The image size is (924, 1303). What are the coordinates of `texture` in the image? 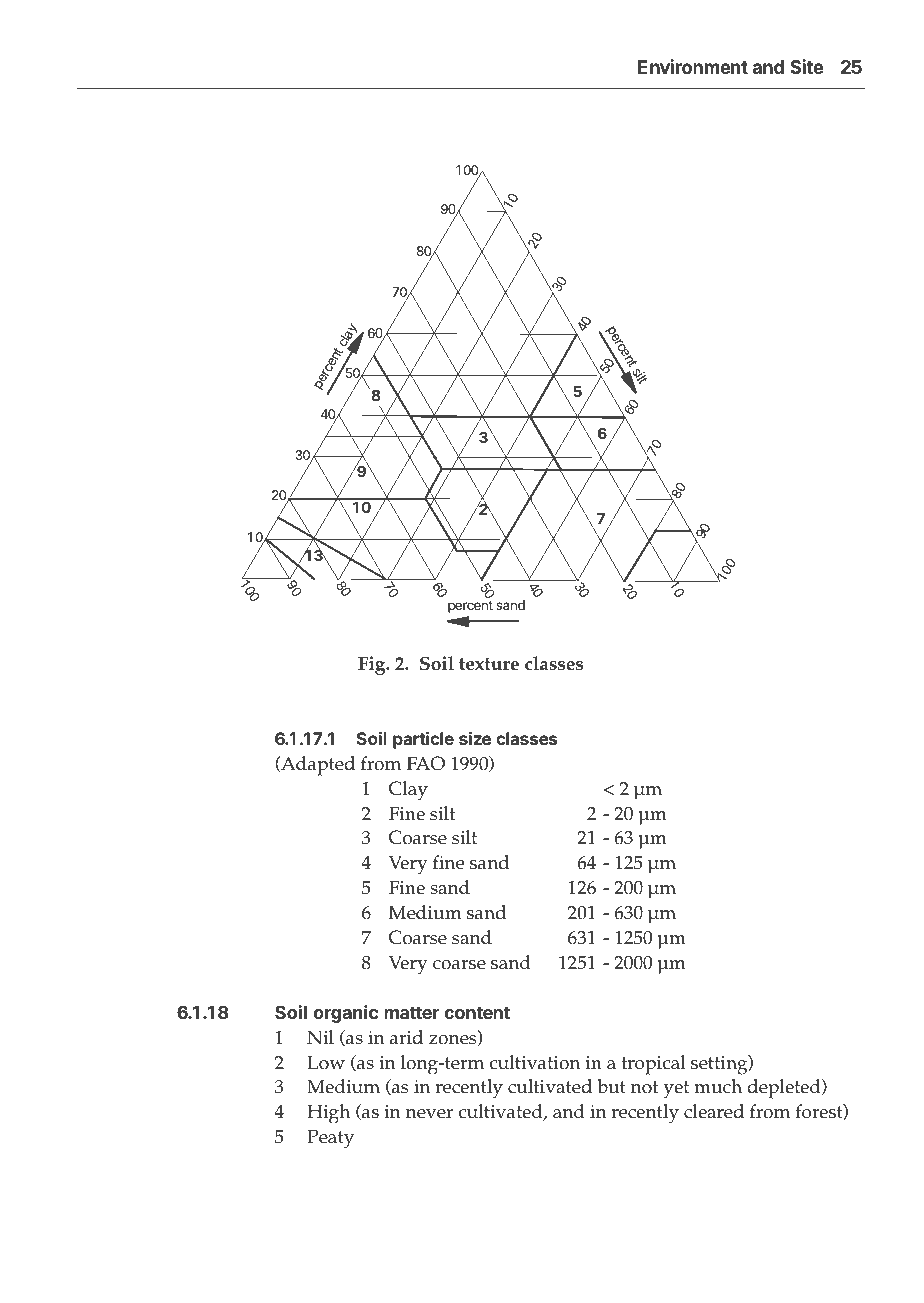 It's located at (489, 664).
